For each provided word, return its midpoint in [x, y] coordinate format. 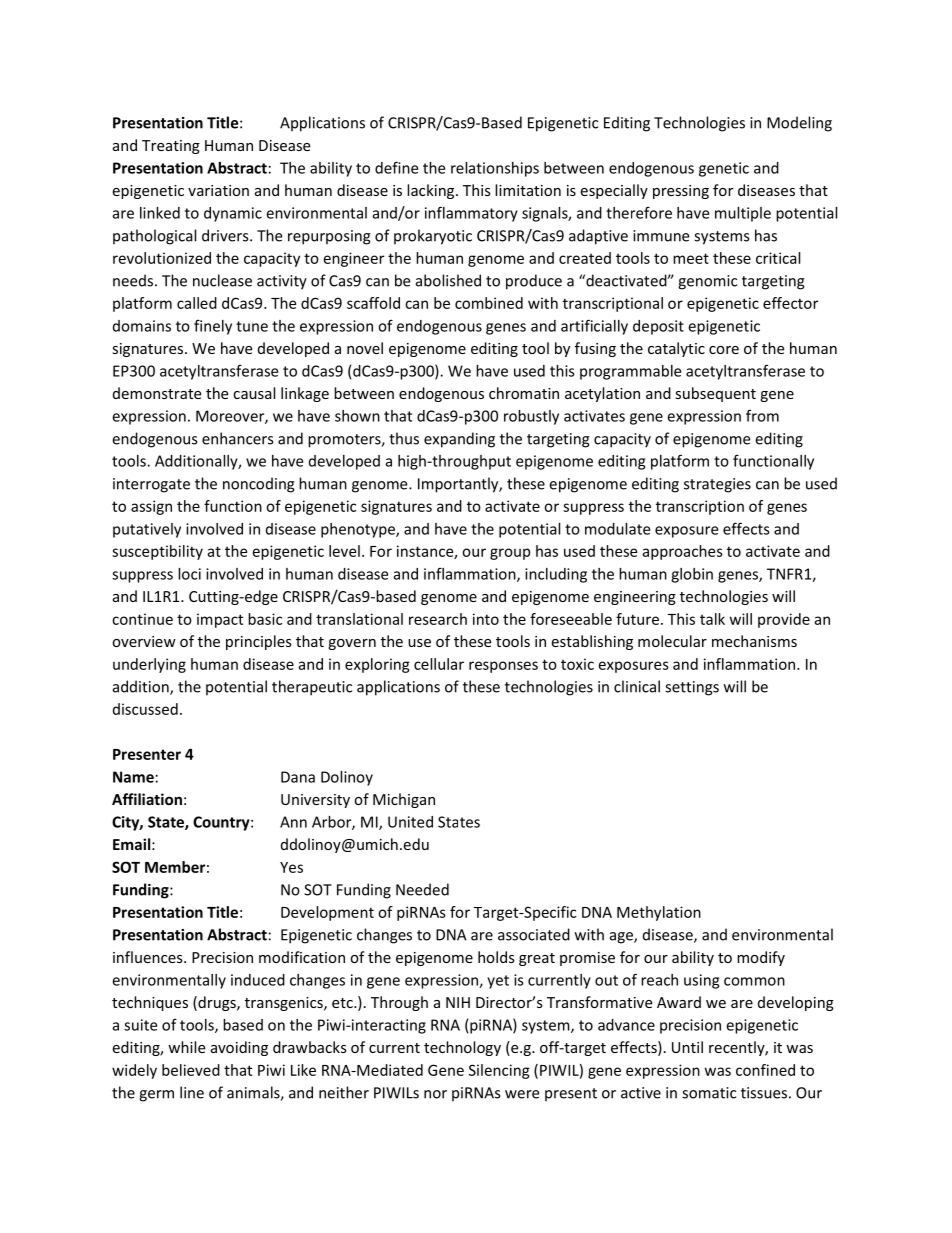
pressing [681, 192]
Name [133, 777]
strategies [717, 485]
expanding [459, 440]
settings [692, 688]
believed [191, 1070]
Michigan [404, 800]
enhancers [237, 438]
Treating [171, 147]
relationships [495, 169]
